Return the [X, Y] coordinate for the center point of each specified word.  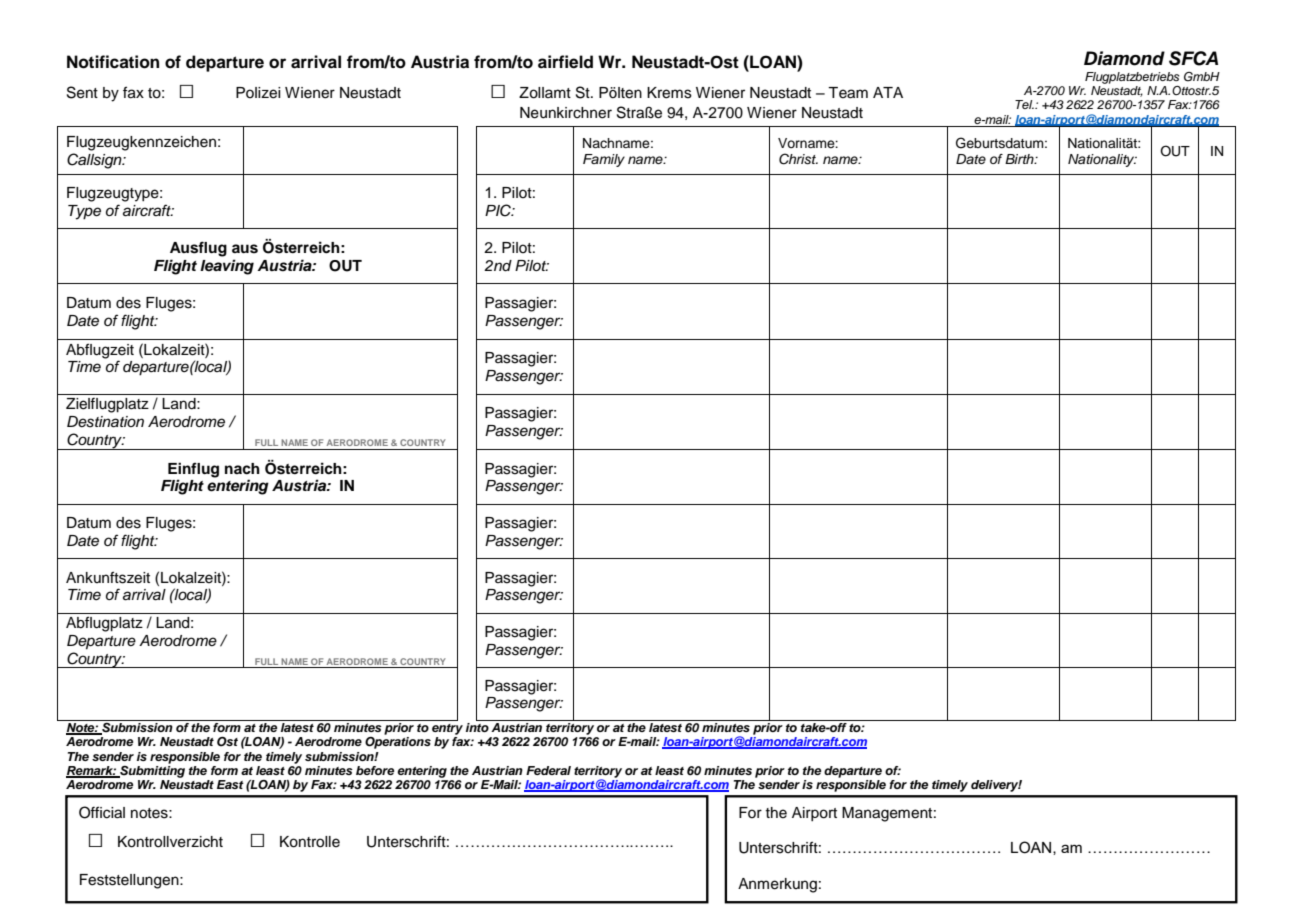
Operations [398, 743]
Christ [798, 159]
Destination [105, 422]
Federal [548, 770]
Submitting [151, 770]
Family [604, 160]
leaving [227, 267]
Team [848, 93]
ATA [888, 92]
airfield [565, 62]
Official [102, 812]
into [478, 726]
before [375, 770]
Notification [113, 62]
